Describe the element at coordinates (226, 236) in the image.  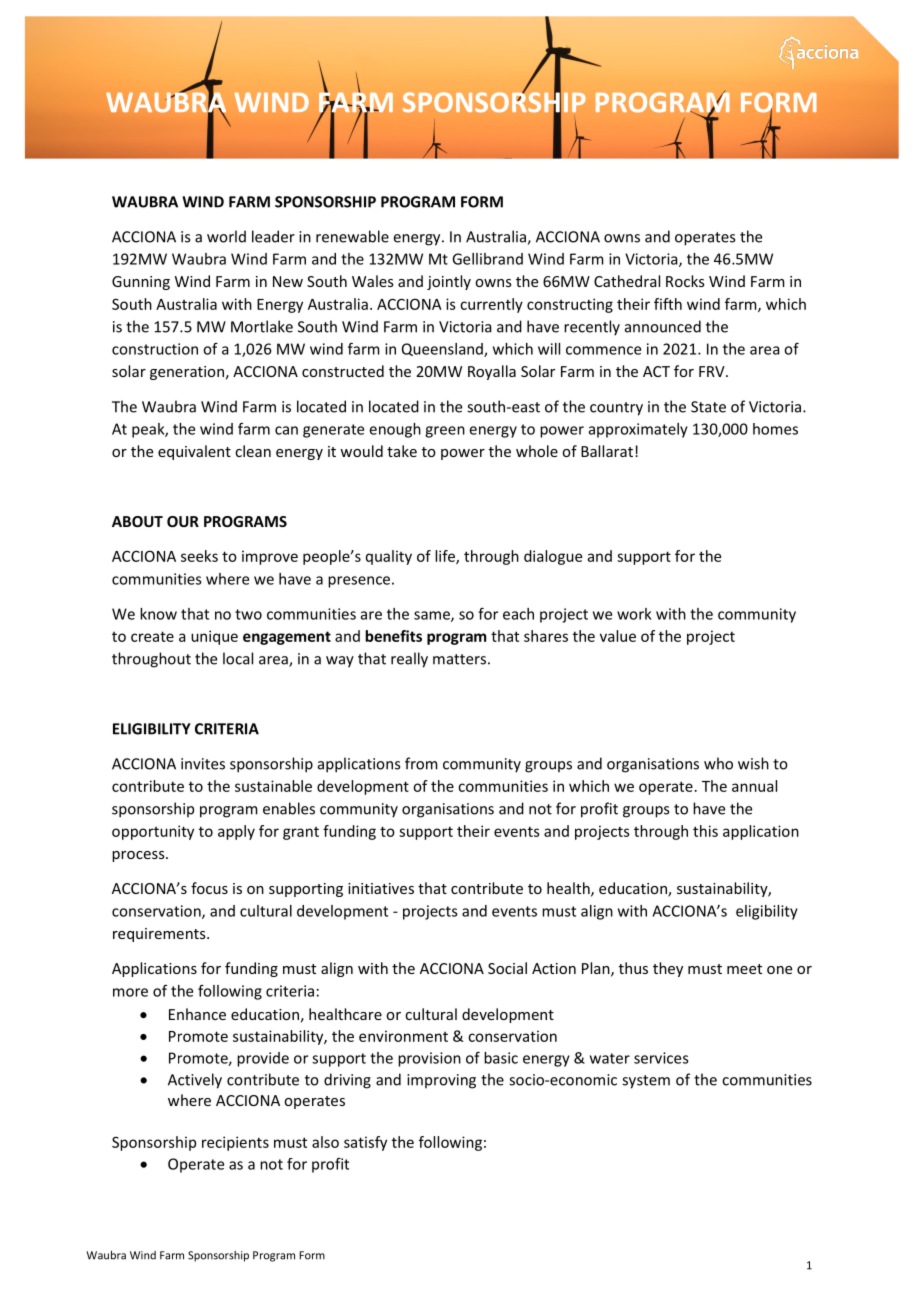
I see `world` at that location.
